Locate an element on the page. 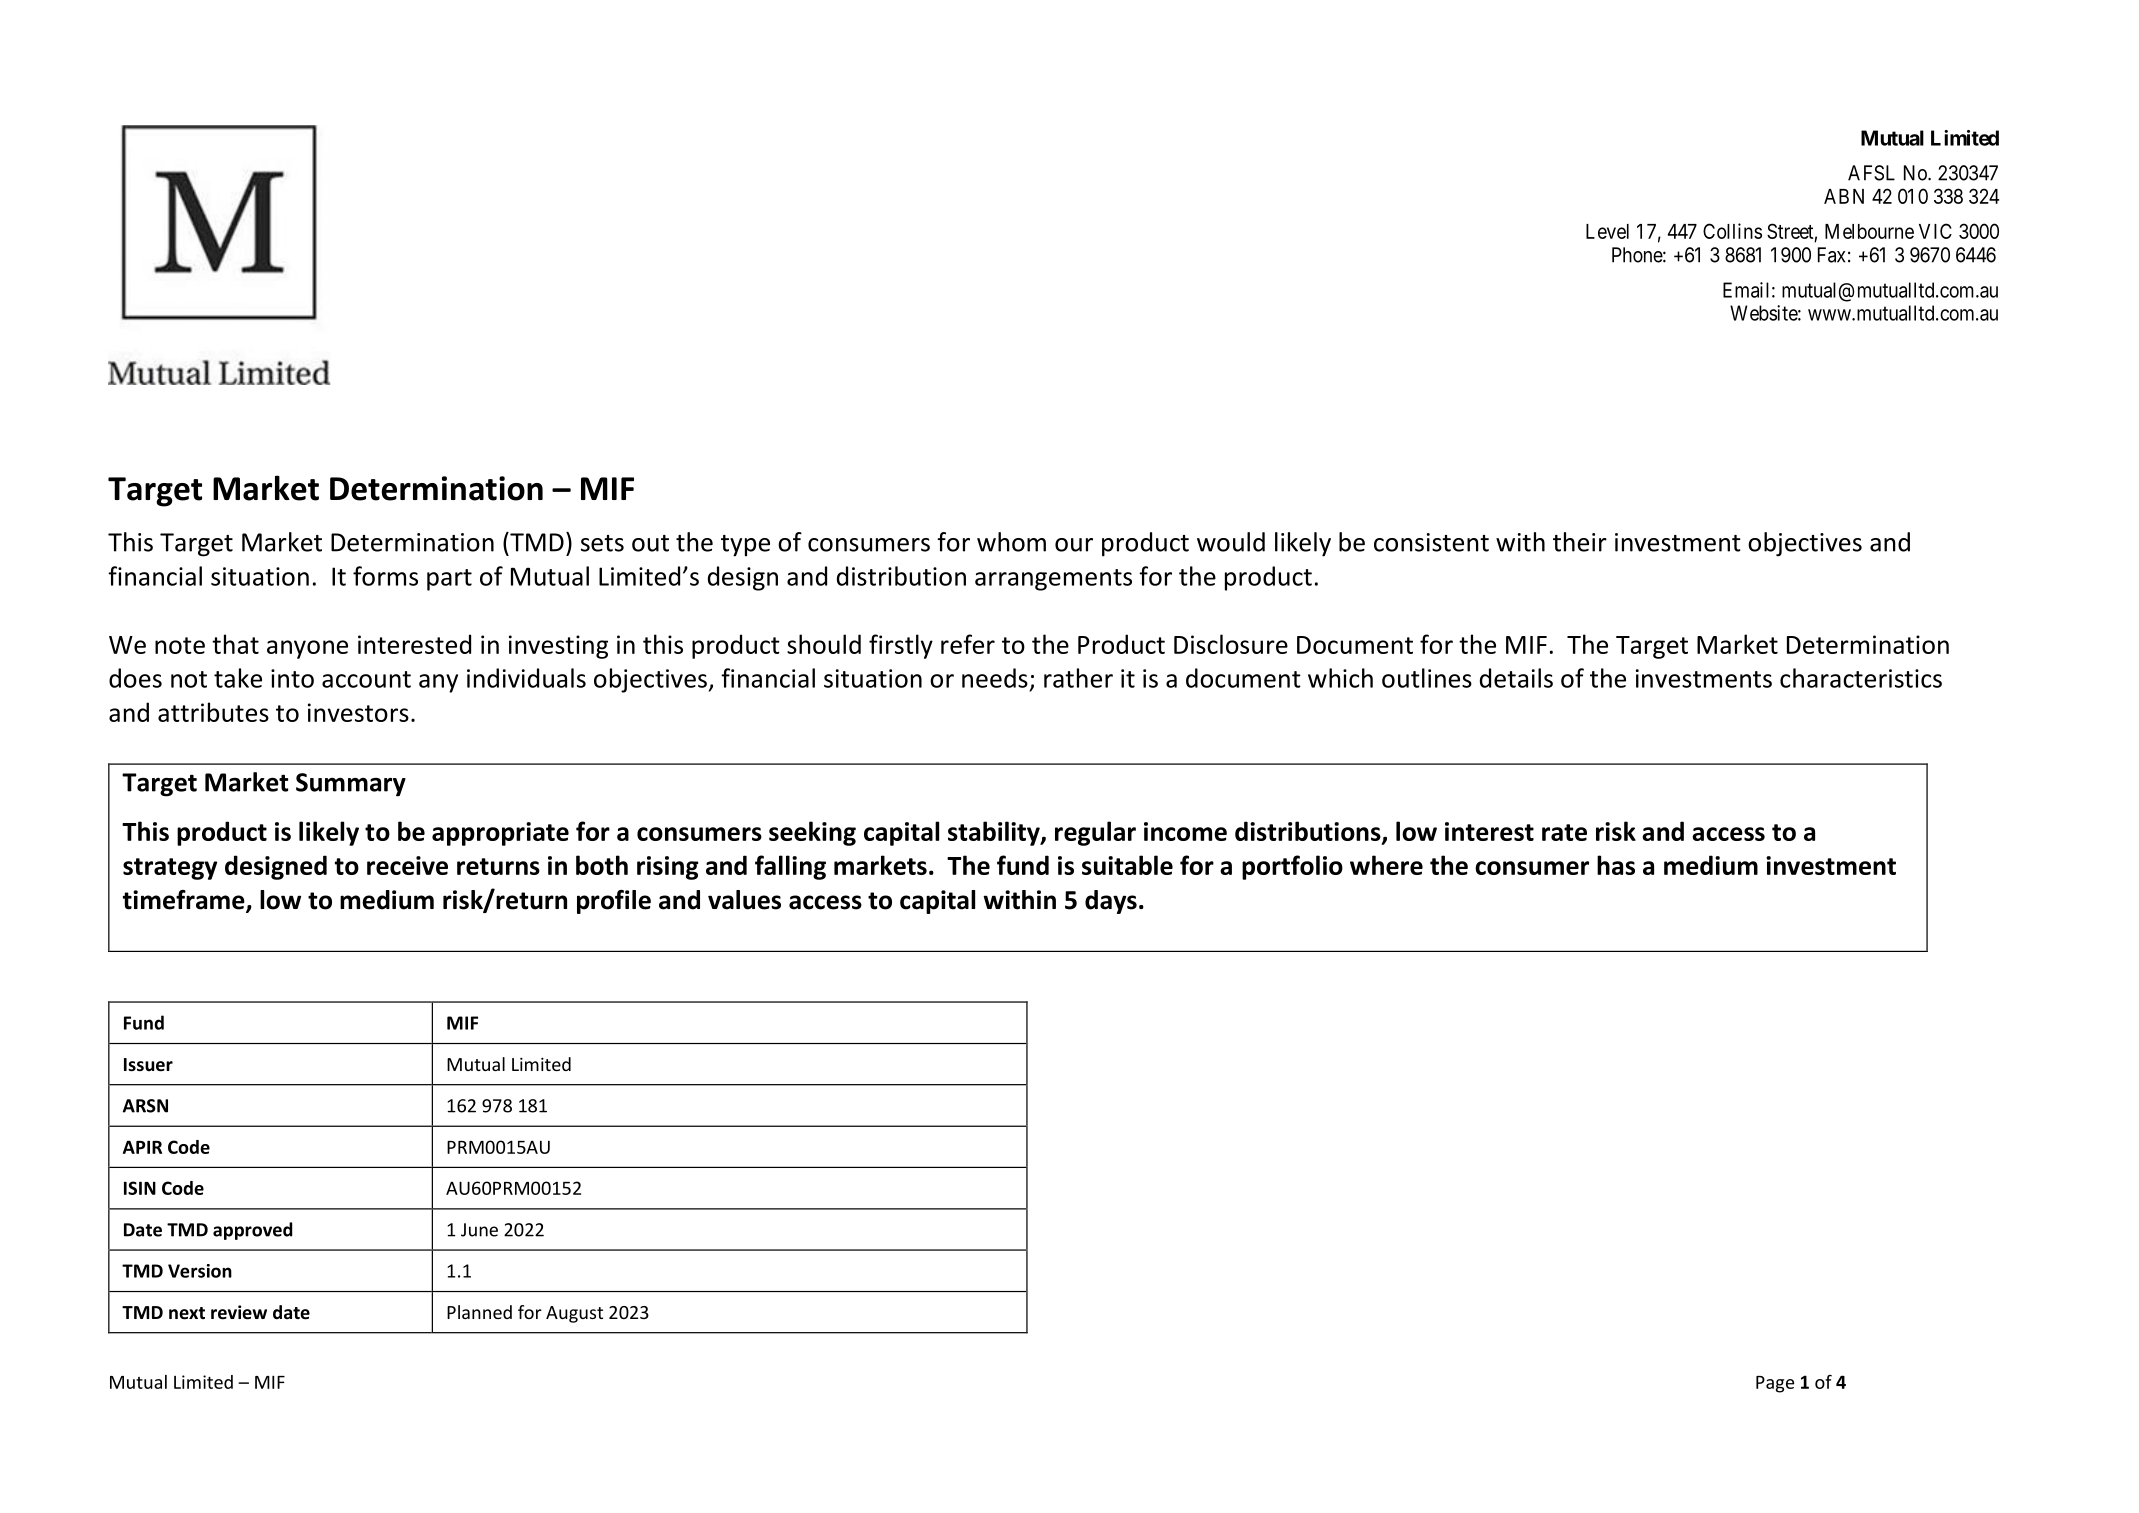  review is located at coordinates (239, 1312).
